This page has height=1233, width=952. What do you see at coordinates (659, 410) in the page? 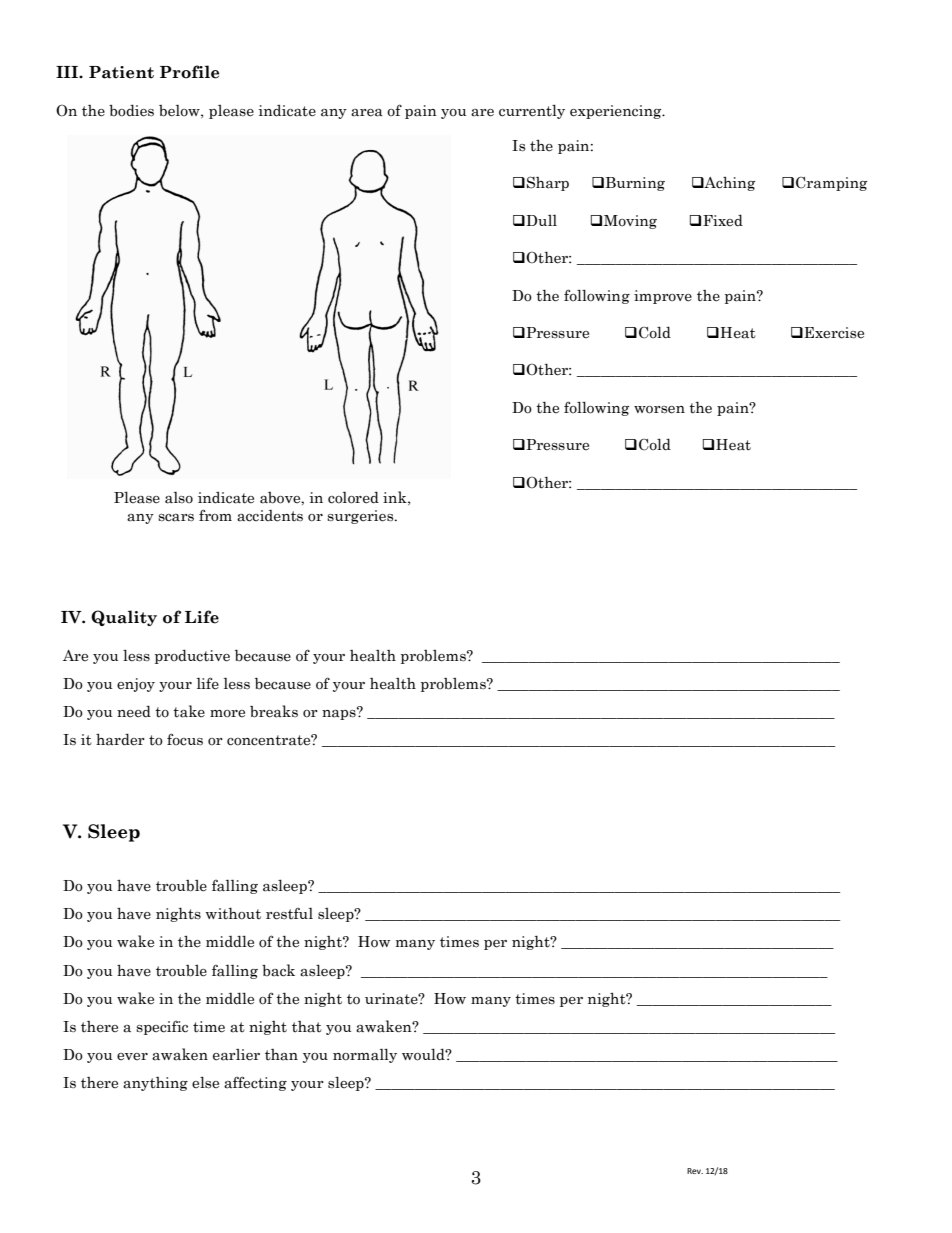
I see `worsen` at bounding box center [659, 410].
